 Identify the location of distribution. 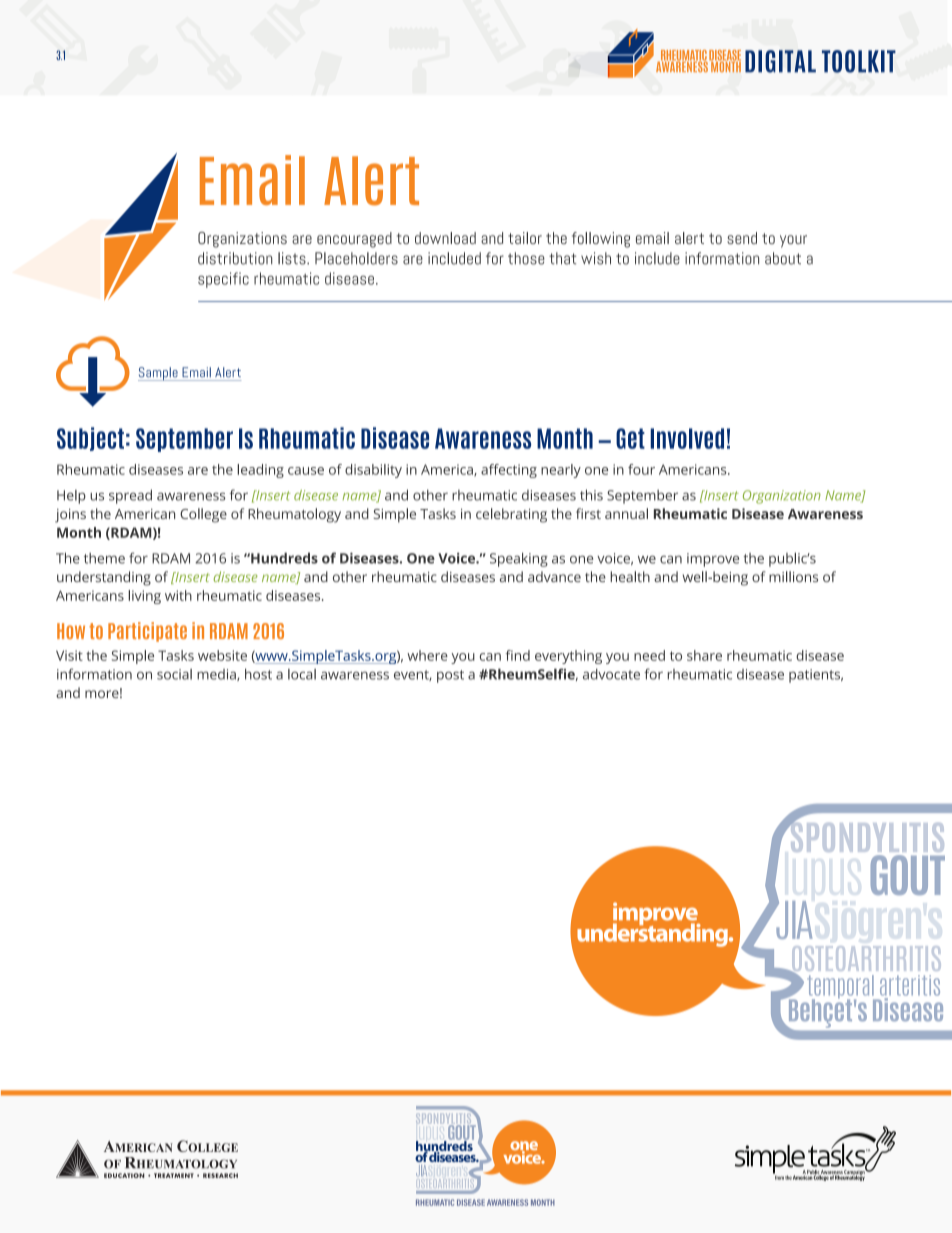
(235, 258).
